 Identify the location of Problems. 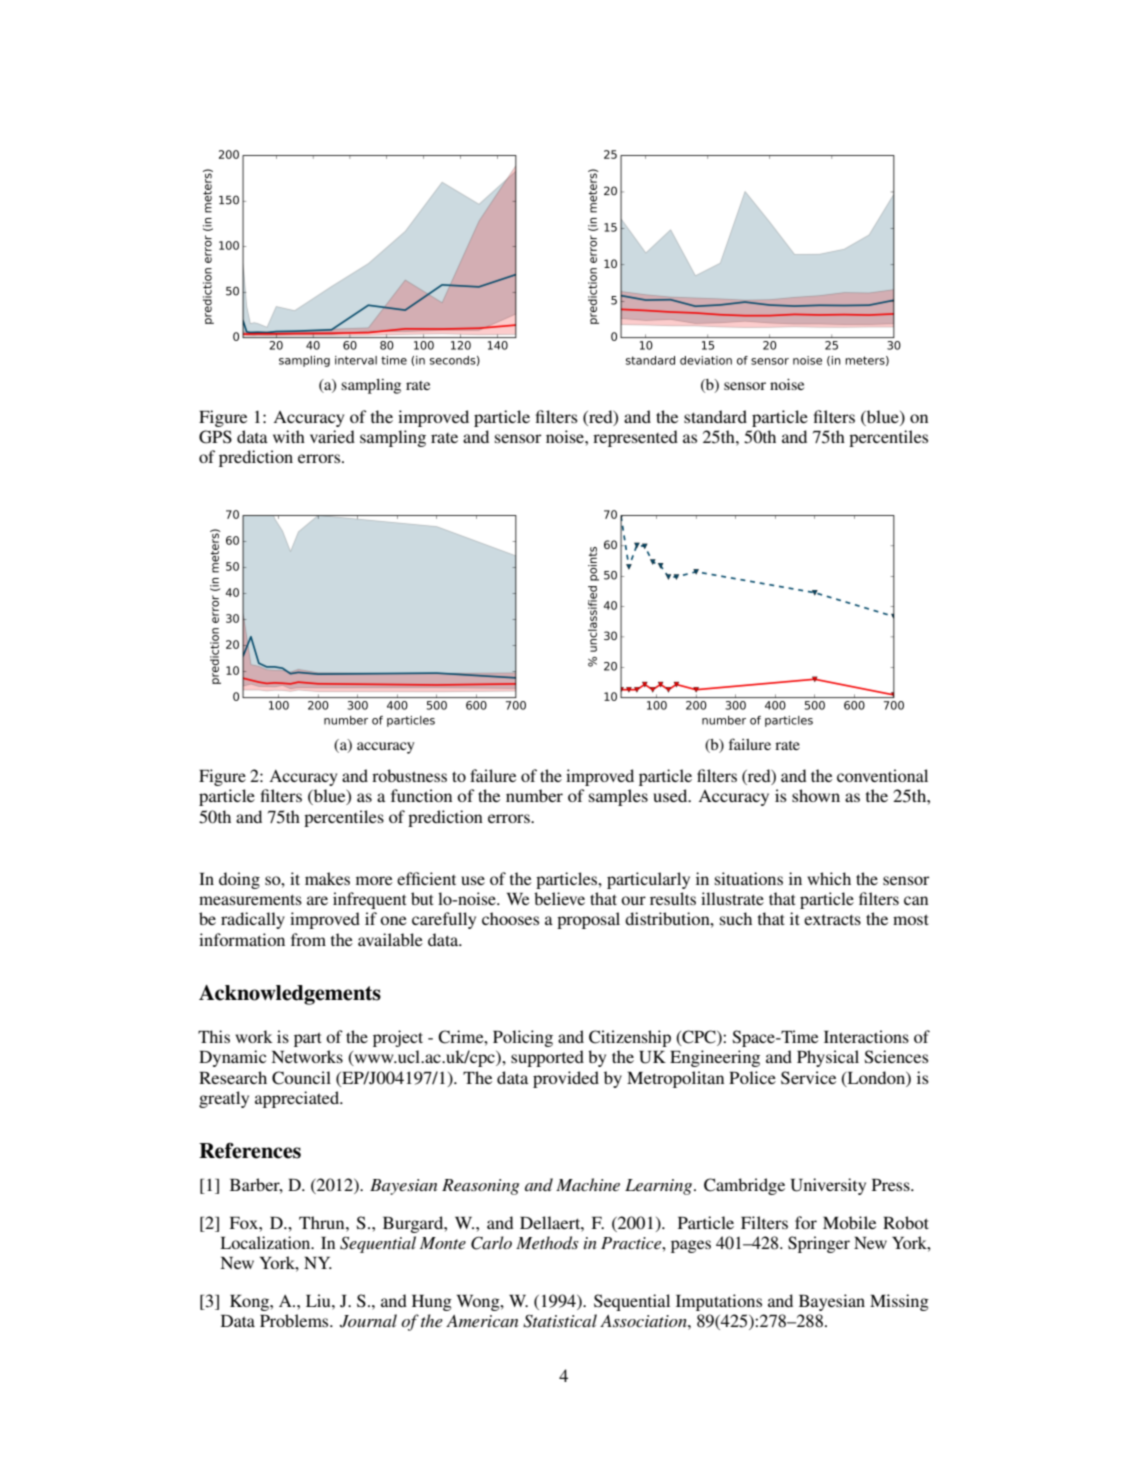
(295, 1320).
